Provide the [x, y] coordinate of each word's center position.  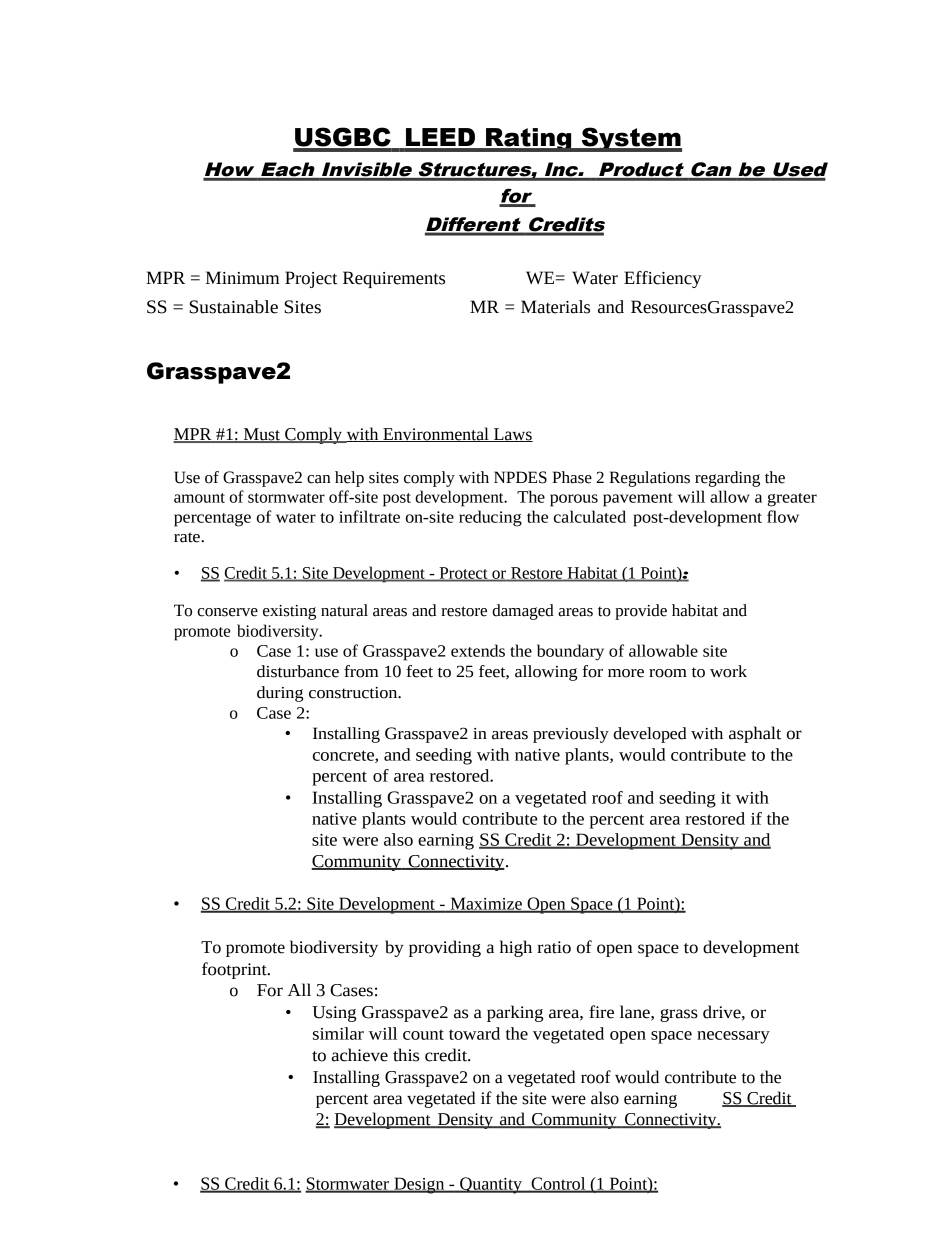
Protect [463, 574]
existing [289, 612]
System [631, 139]
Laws [512, 435]
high [516, 948]
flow [783, 516]
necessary [733, 1037]
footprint [235, 970]
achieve [360, 1055]
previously [571, 735]
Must [261, 435]
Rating [529, 140]
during [280, 694]
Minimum [242, 278]
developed [650, 735]
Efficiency [663, 279]
